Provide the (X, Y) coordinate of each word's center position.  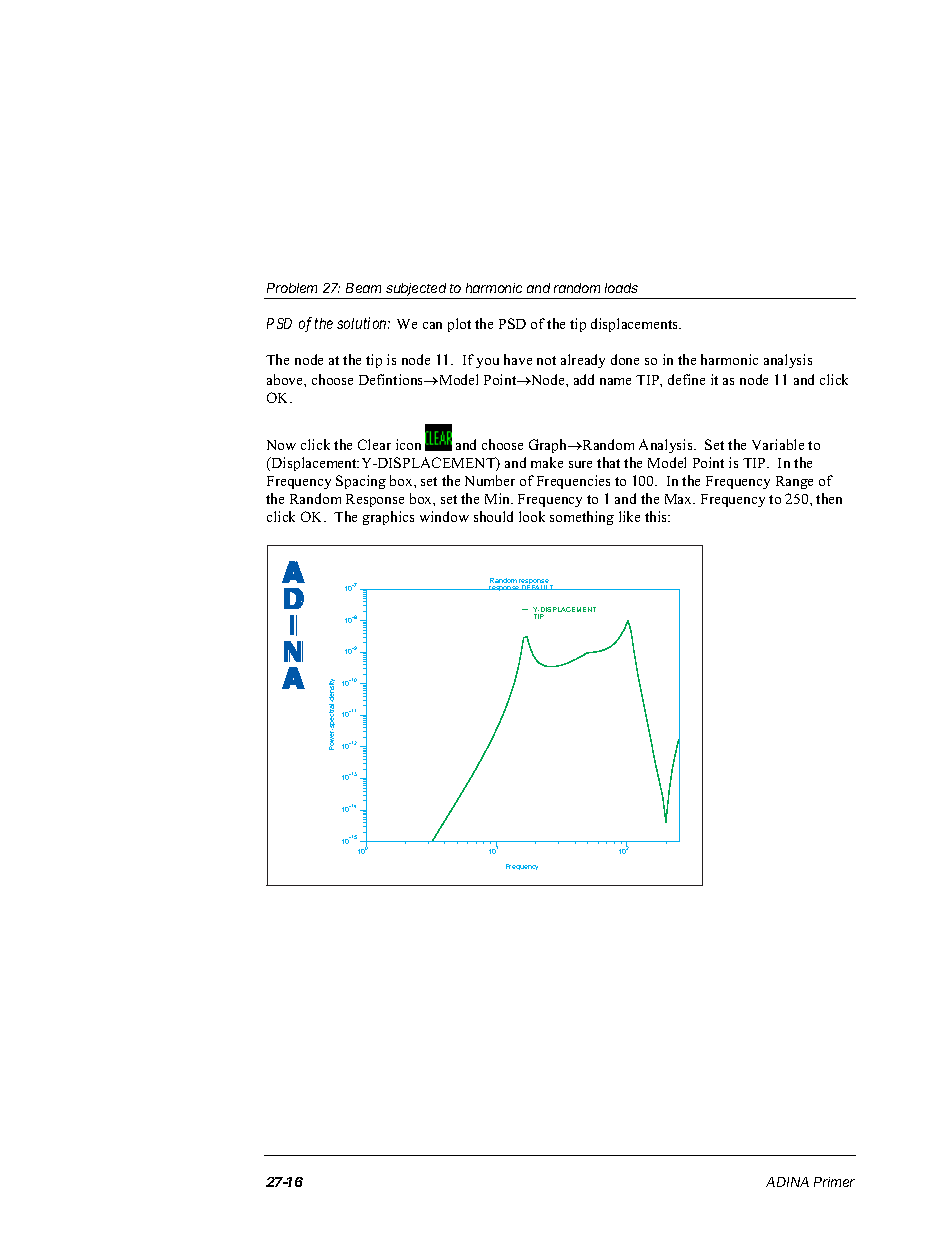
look (532, 516)
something (582, 518)
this (657, 516)
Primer (834, 1182)
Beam (363, 288)
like (629, 516)
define (686, 379)
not (546, 360)
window (444, 516)
